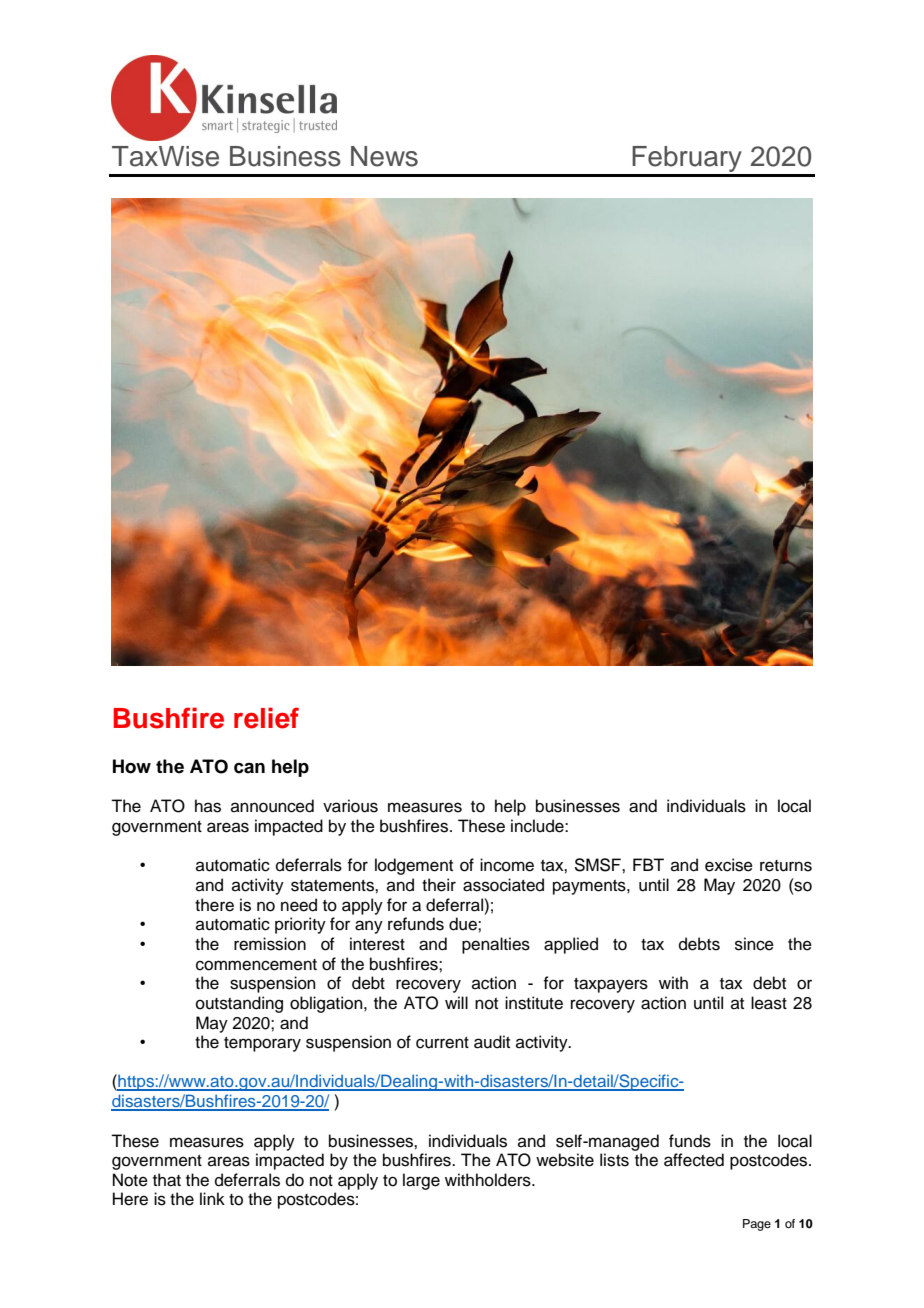 The image size is (924, 1308). Describe the element at coordinates (496, 945) in the image. I see `penalties` at that location.
